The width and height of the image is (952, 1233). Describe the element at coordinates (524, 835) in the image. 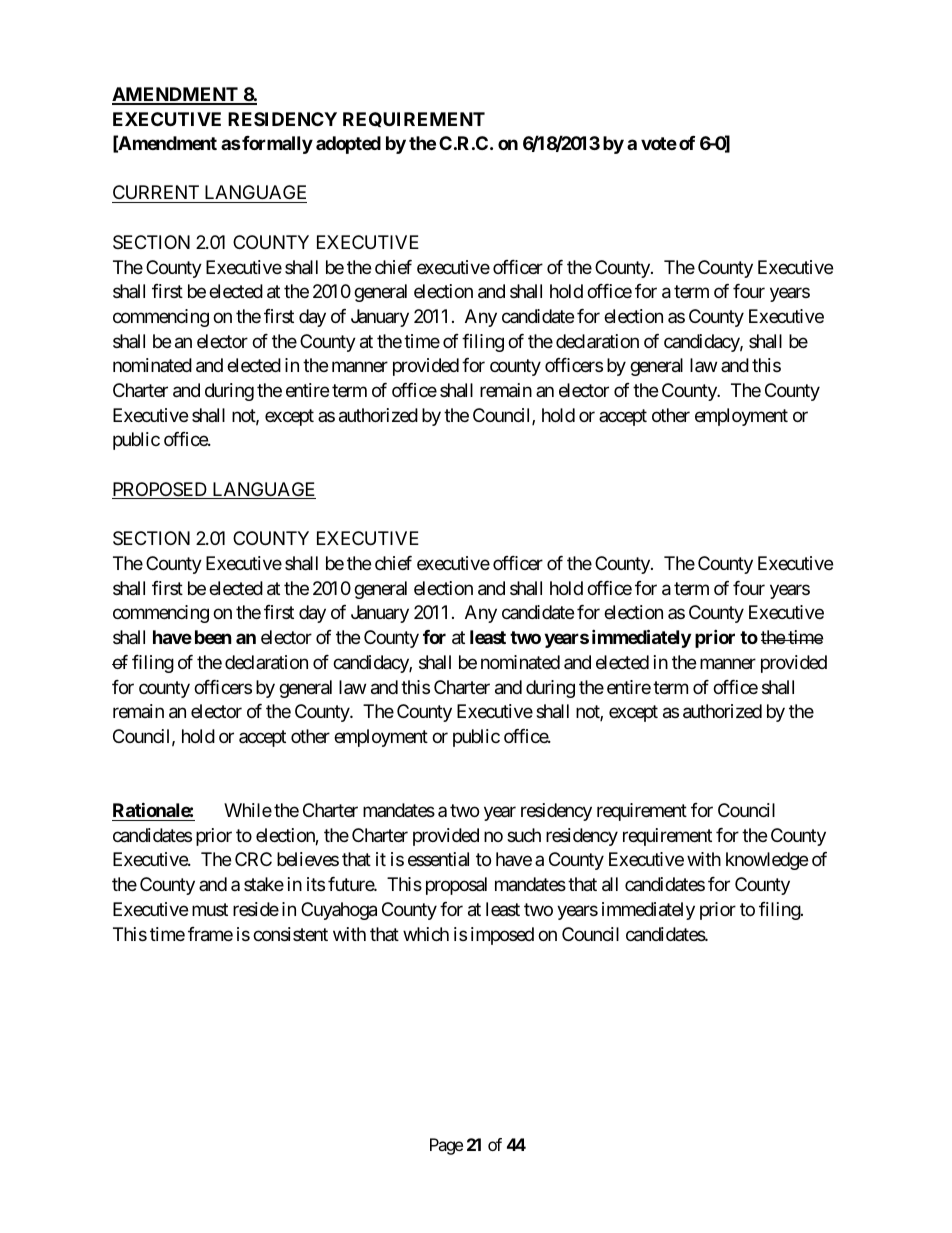

I see `such` at that location.
